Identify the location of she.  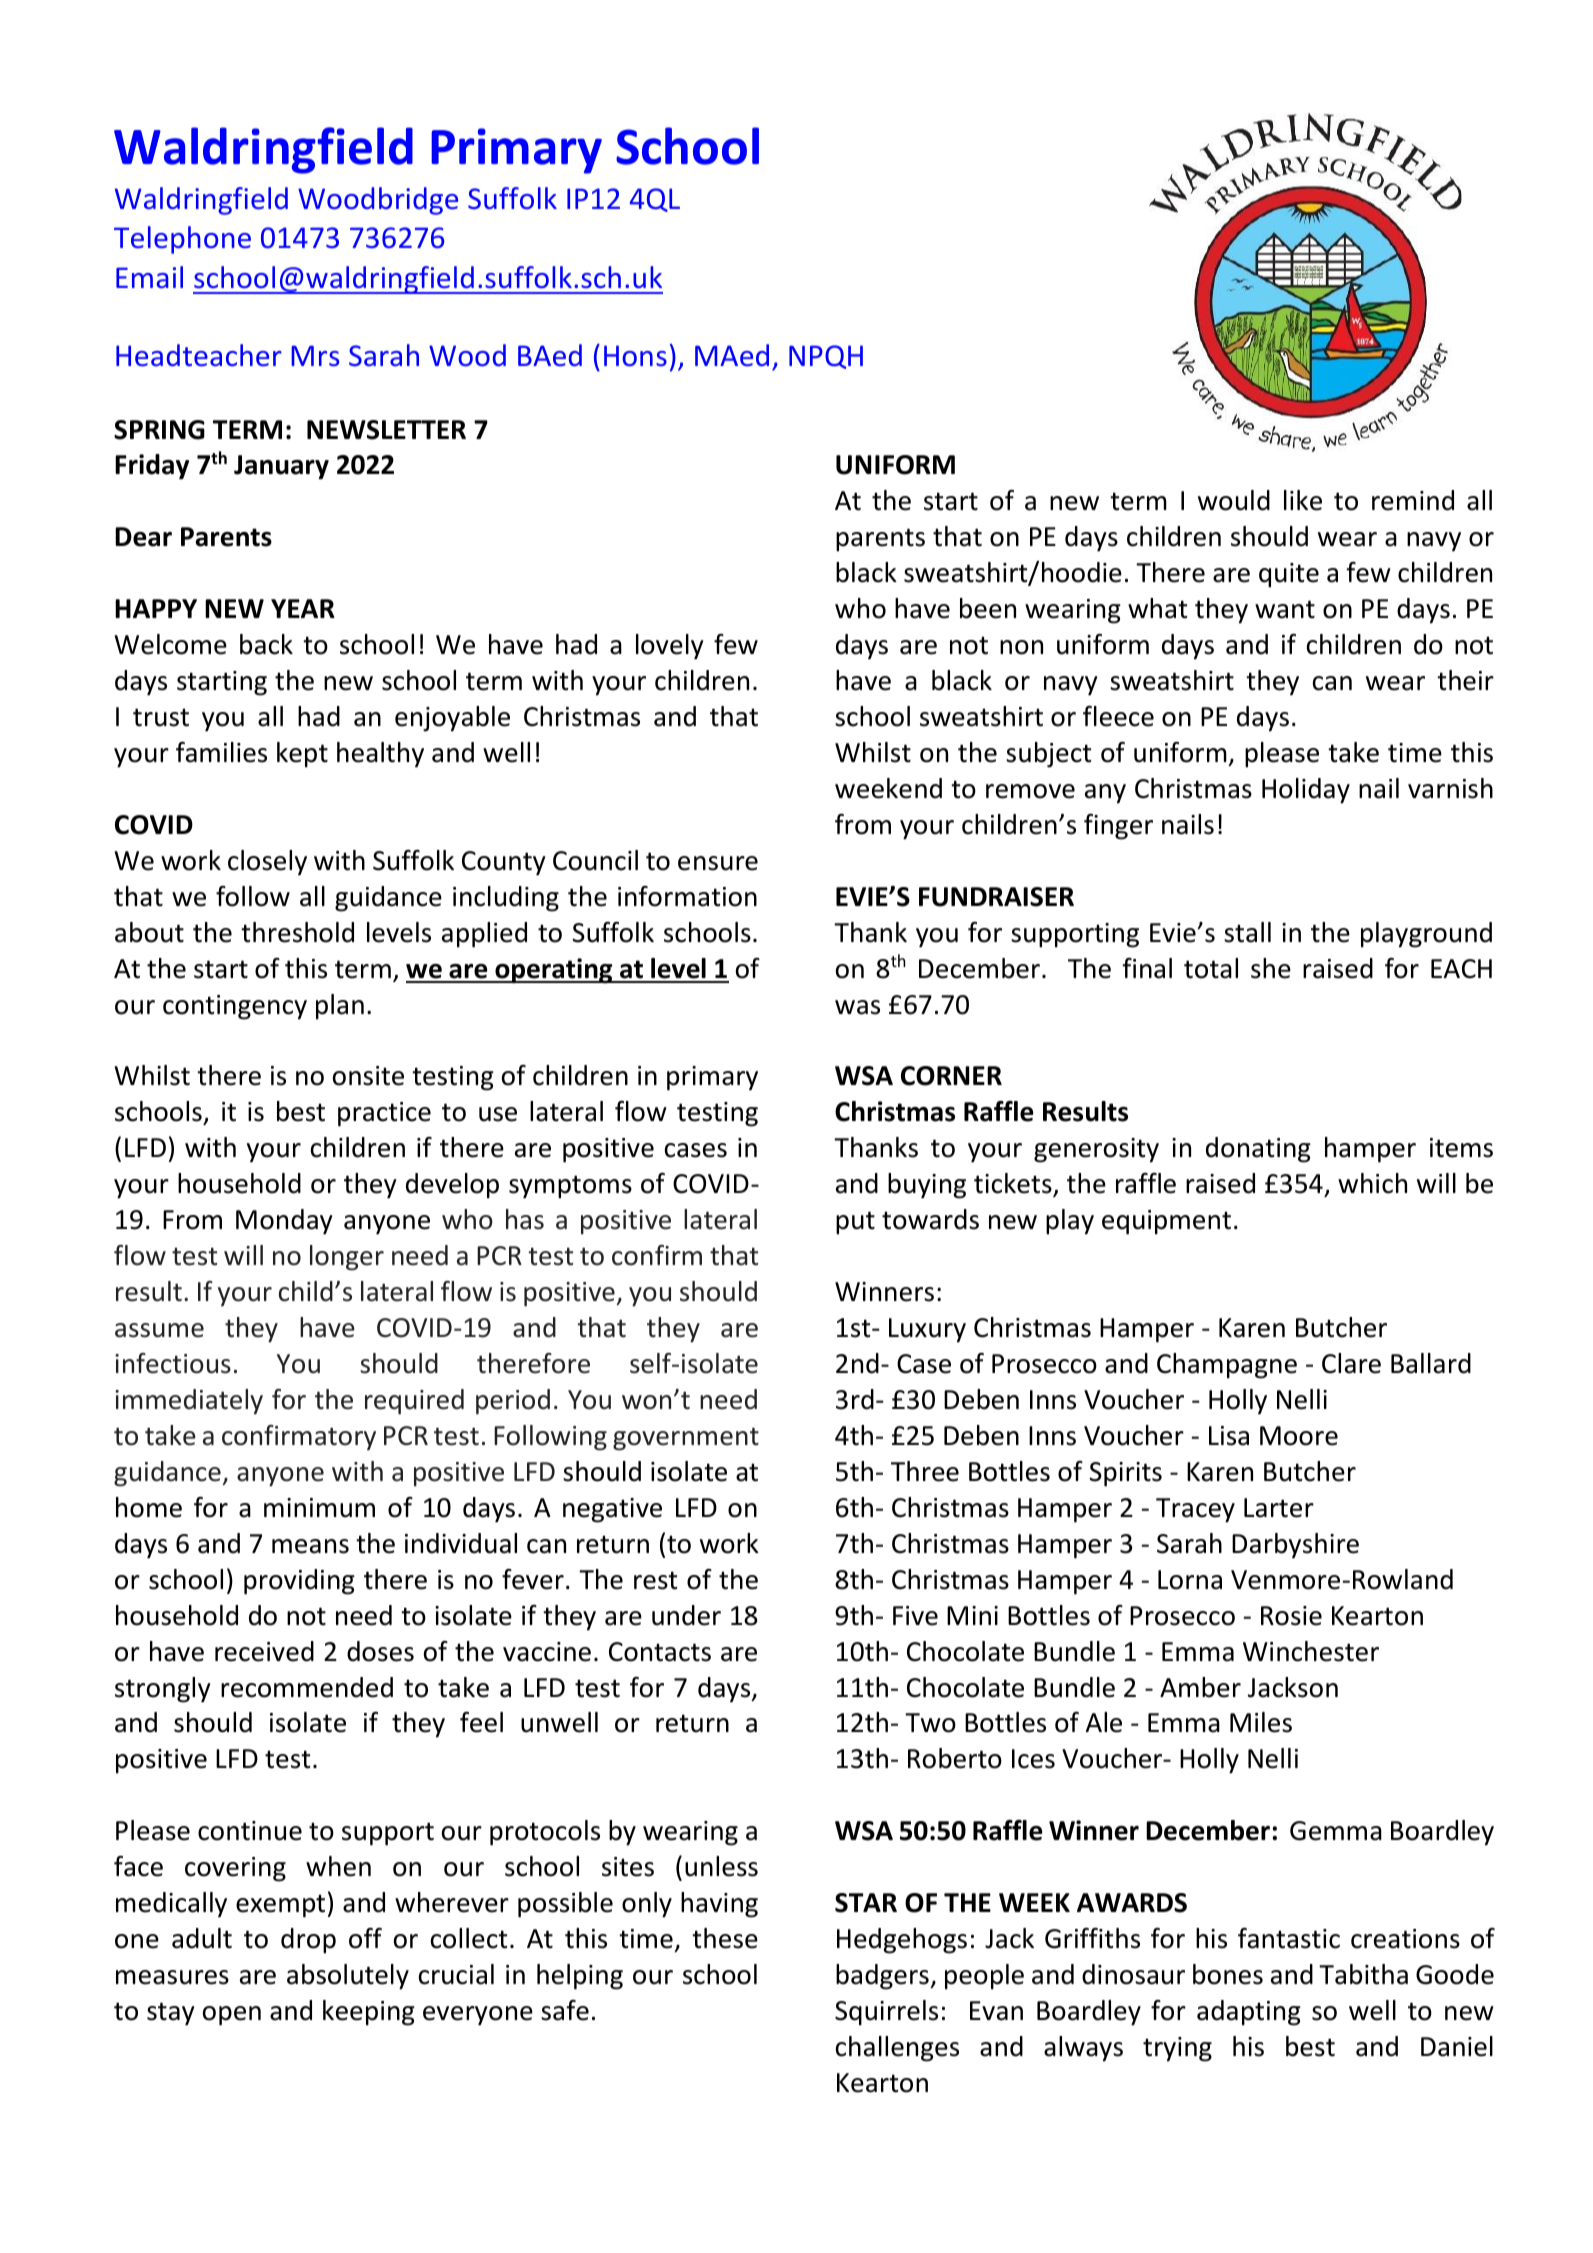
(1271, 968).
